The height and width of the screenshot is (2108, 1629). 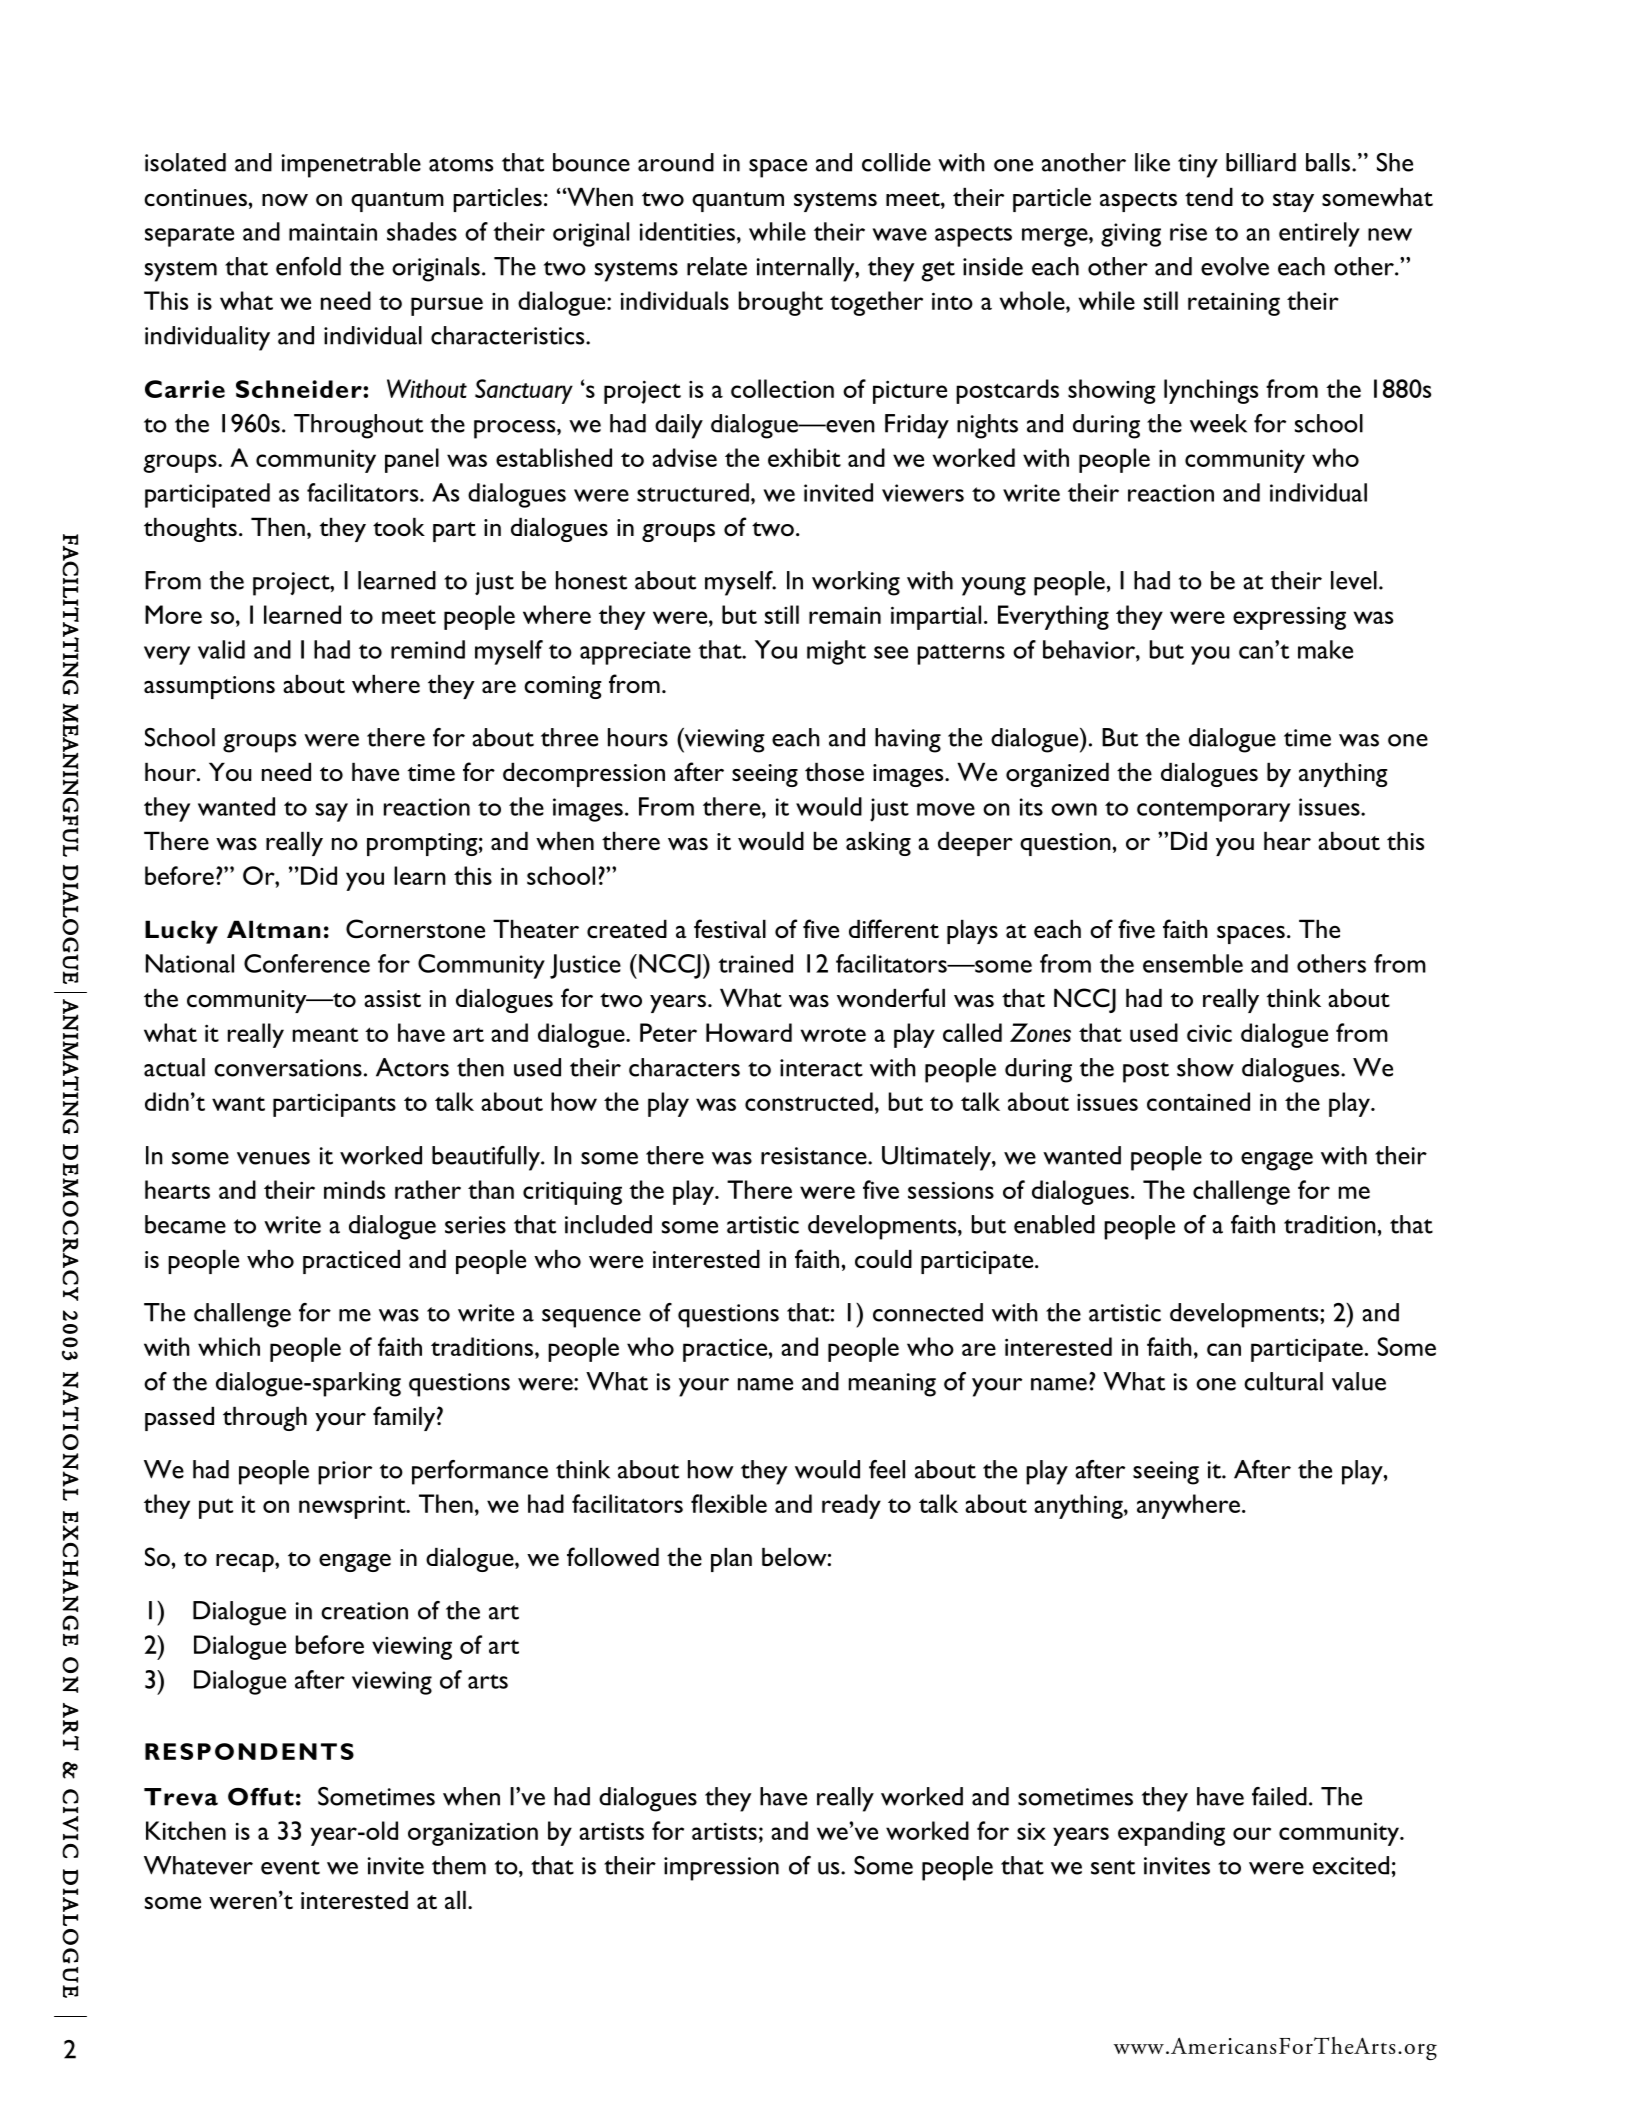 What do you see at coordinates (333, 232) in the screenshot?
I see `maintain` at bounding box center [333, 232].
